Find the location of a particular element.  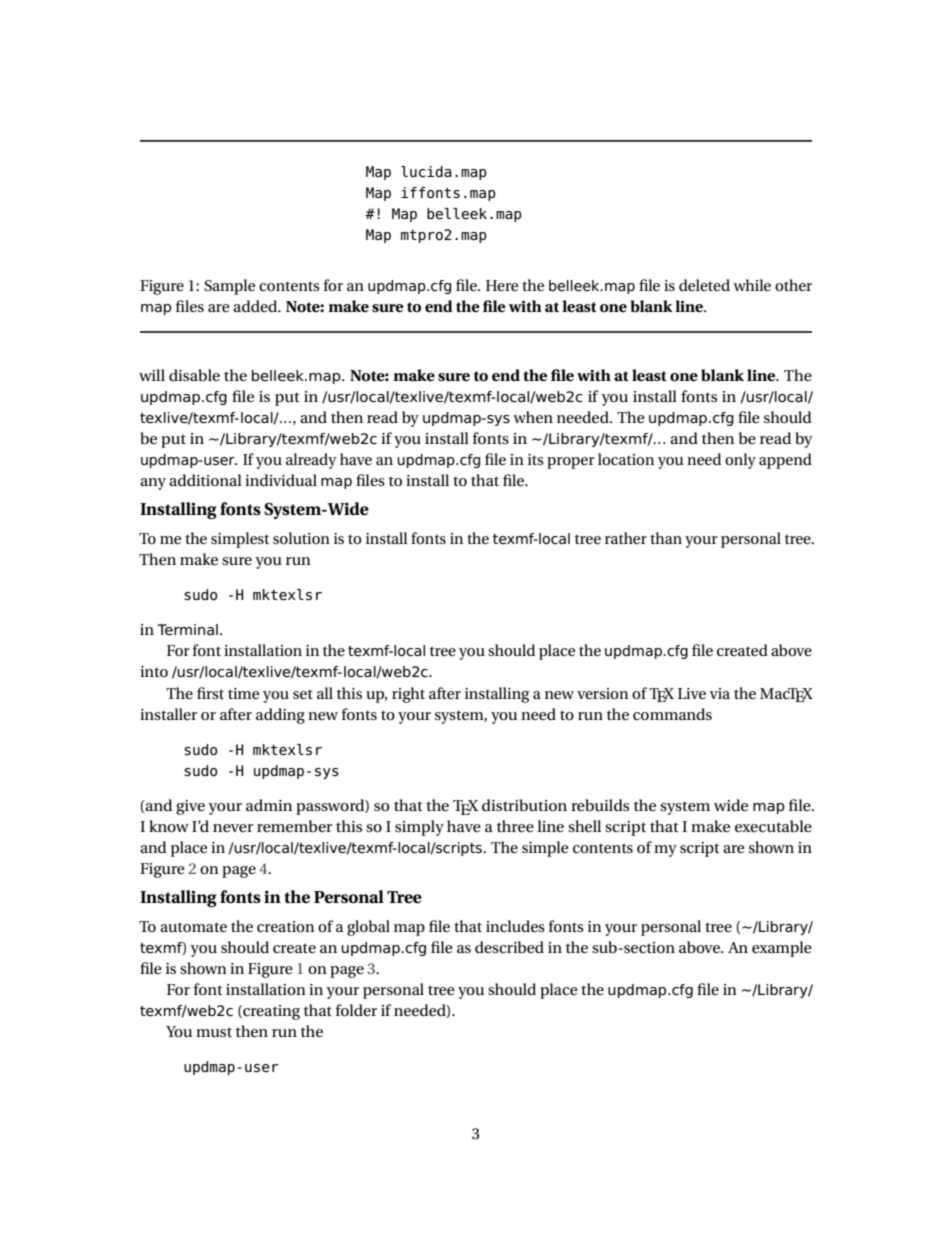

must is located at coordinates (214, 1032).
